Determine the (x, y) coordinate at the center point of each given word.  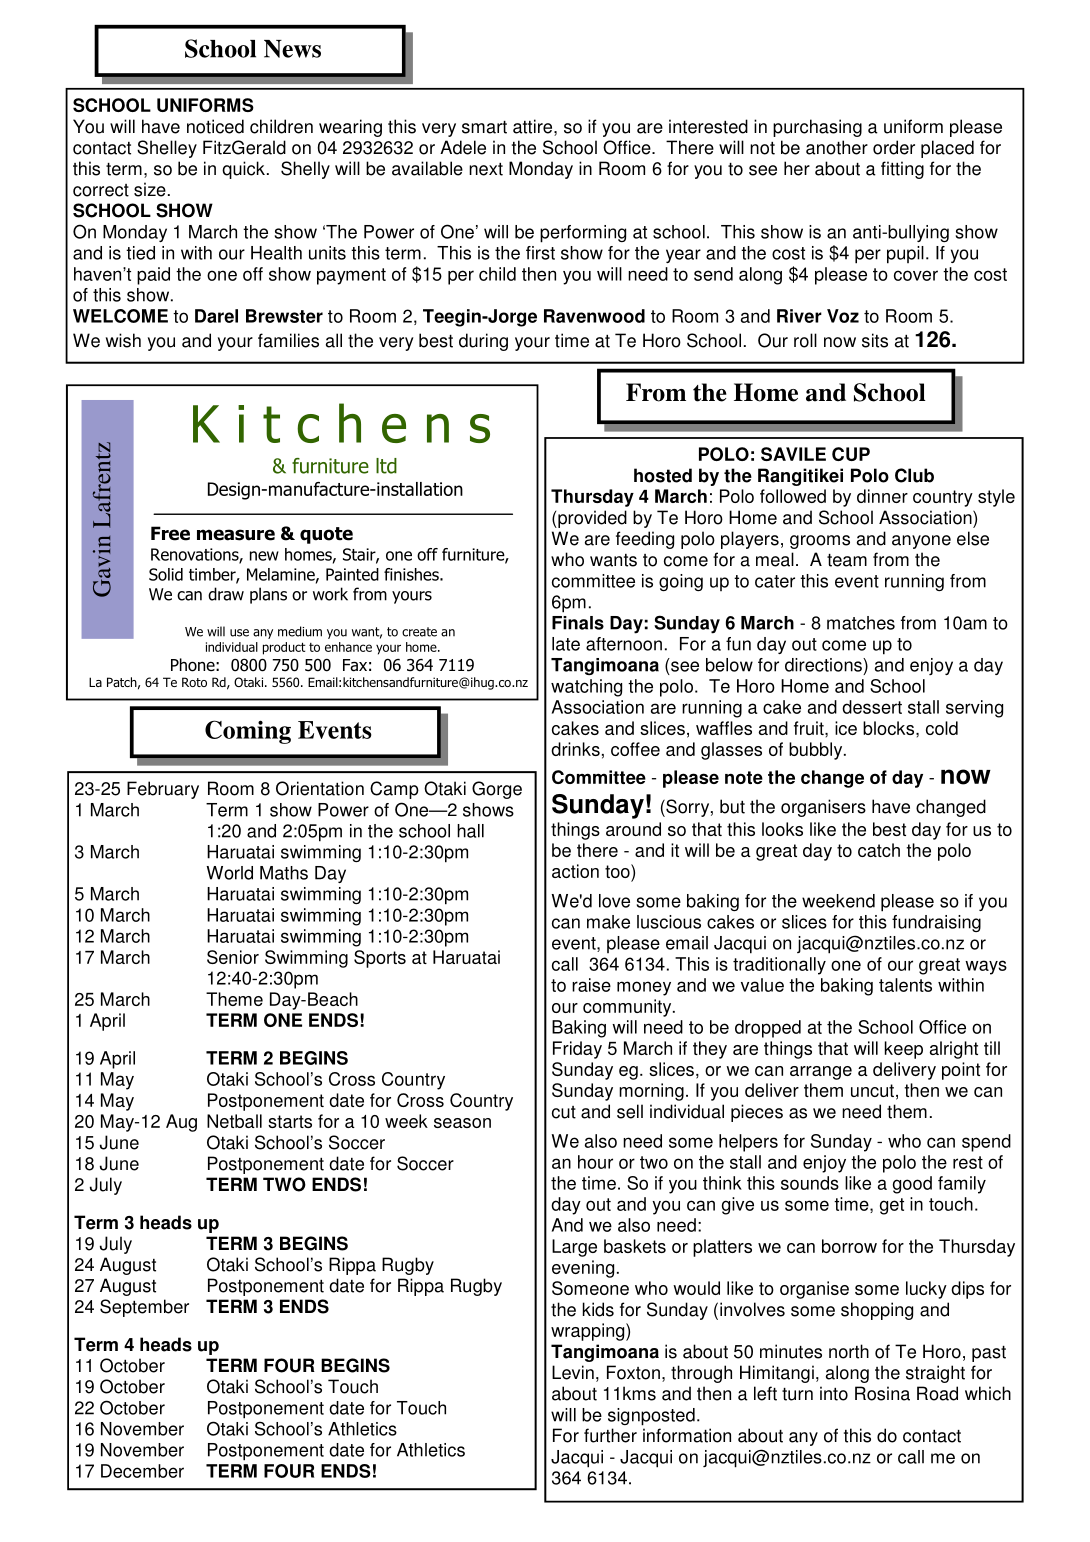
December (142, 1471)
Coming (248, 732)
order (894, 147)
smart (484, 127)
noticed (215, 126)
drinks (575, 749)
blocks (890, 728)
